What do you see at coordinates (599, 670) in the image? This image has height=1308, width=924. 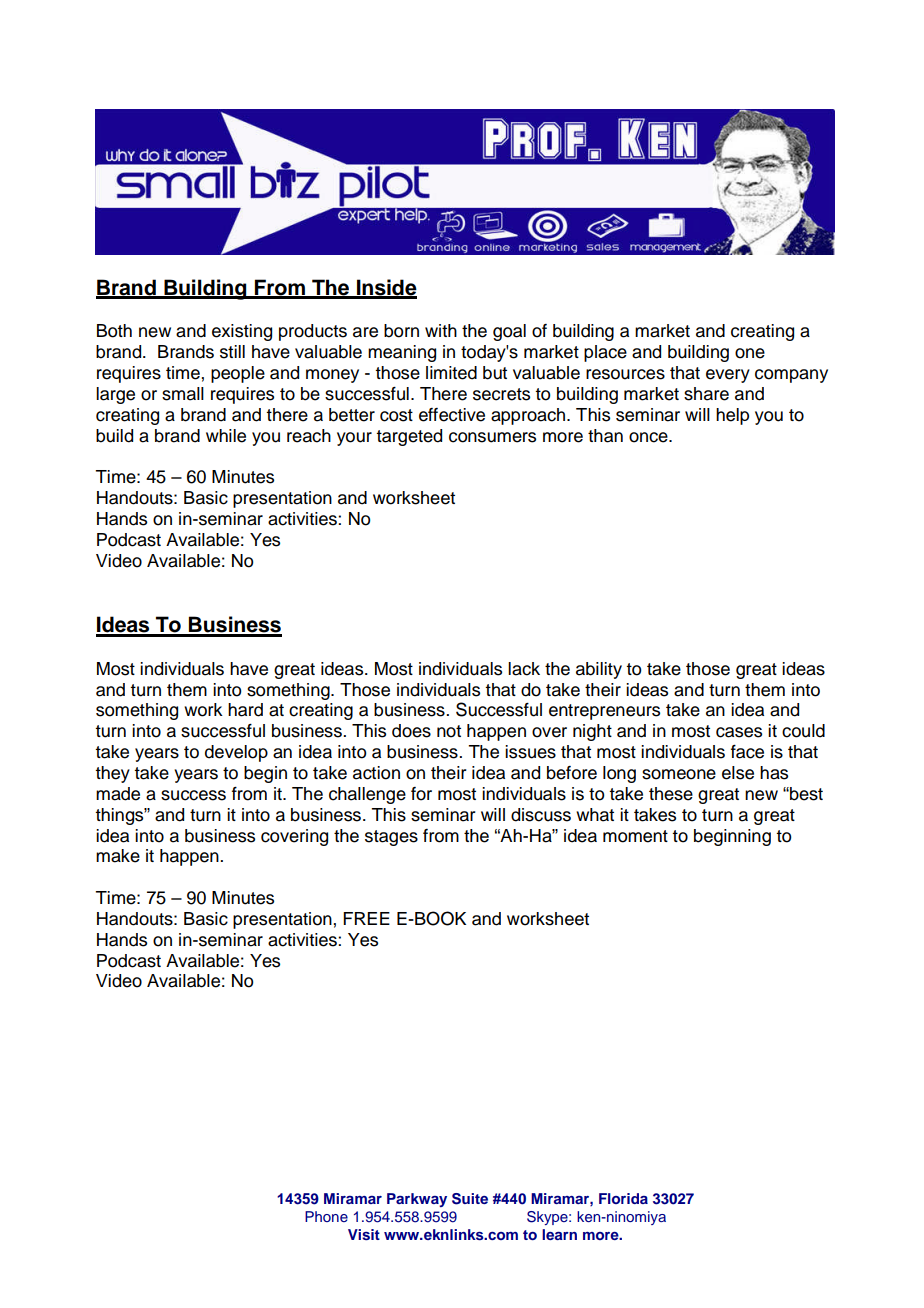 I see `ability` at bounding box center [599, 670].
